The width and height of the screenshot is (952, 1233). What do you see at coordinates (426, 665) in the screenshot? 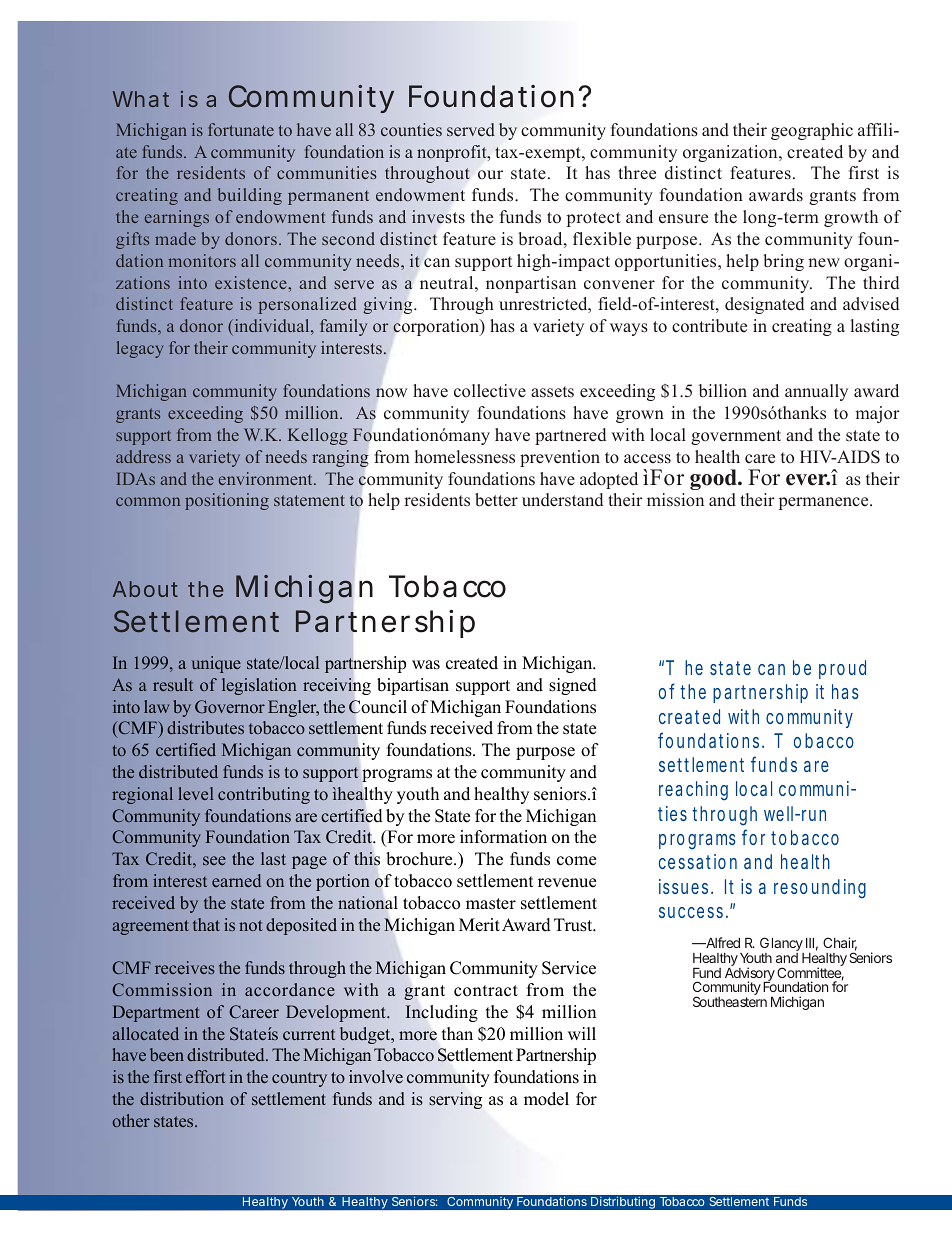
I see `was` at bounding box center [426, 665].
